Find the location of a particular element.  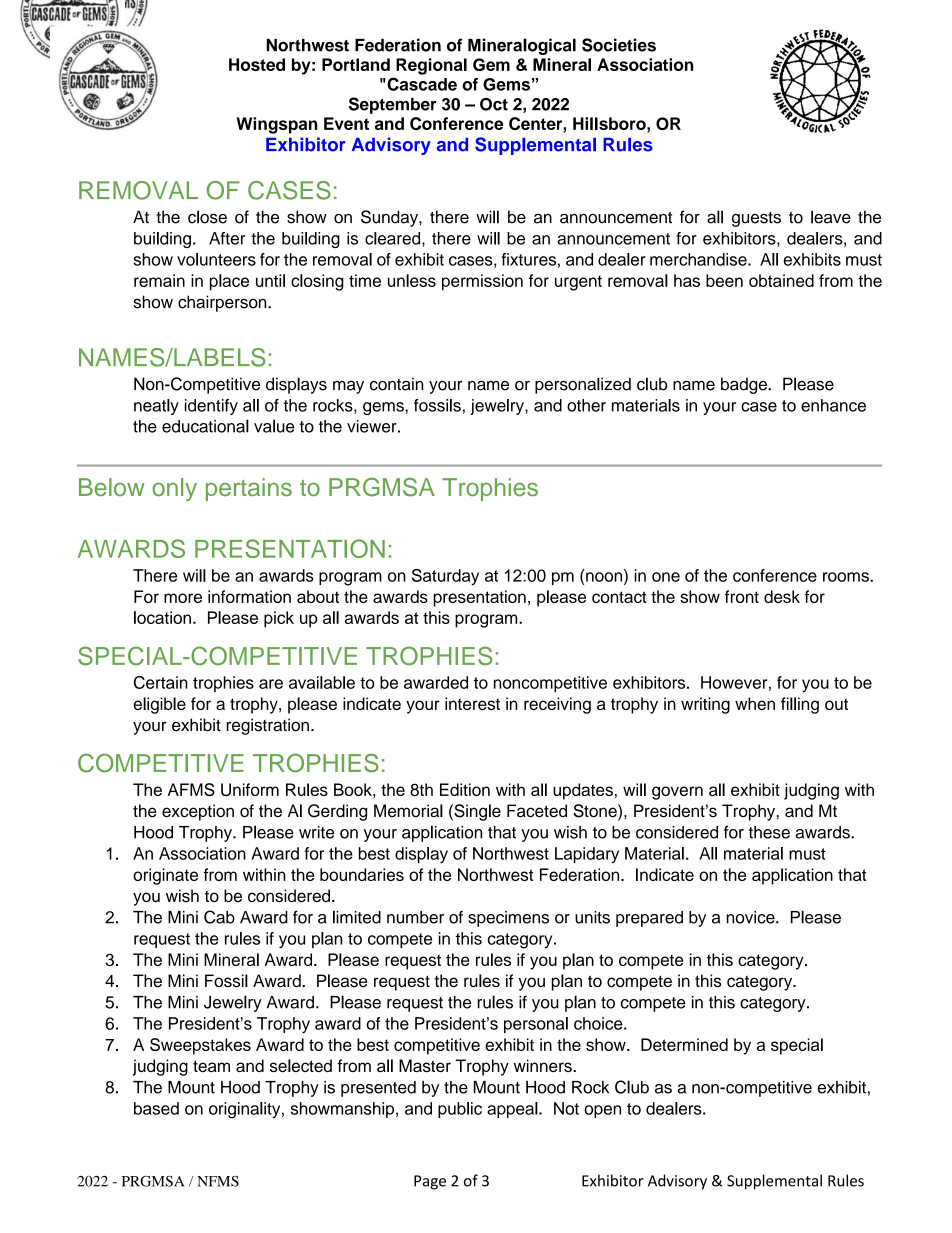

Hosted is located at coordinates (257, 64).
